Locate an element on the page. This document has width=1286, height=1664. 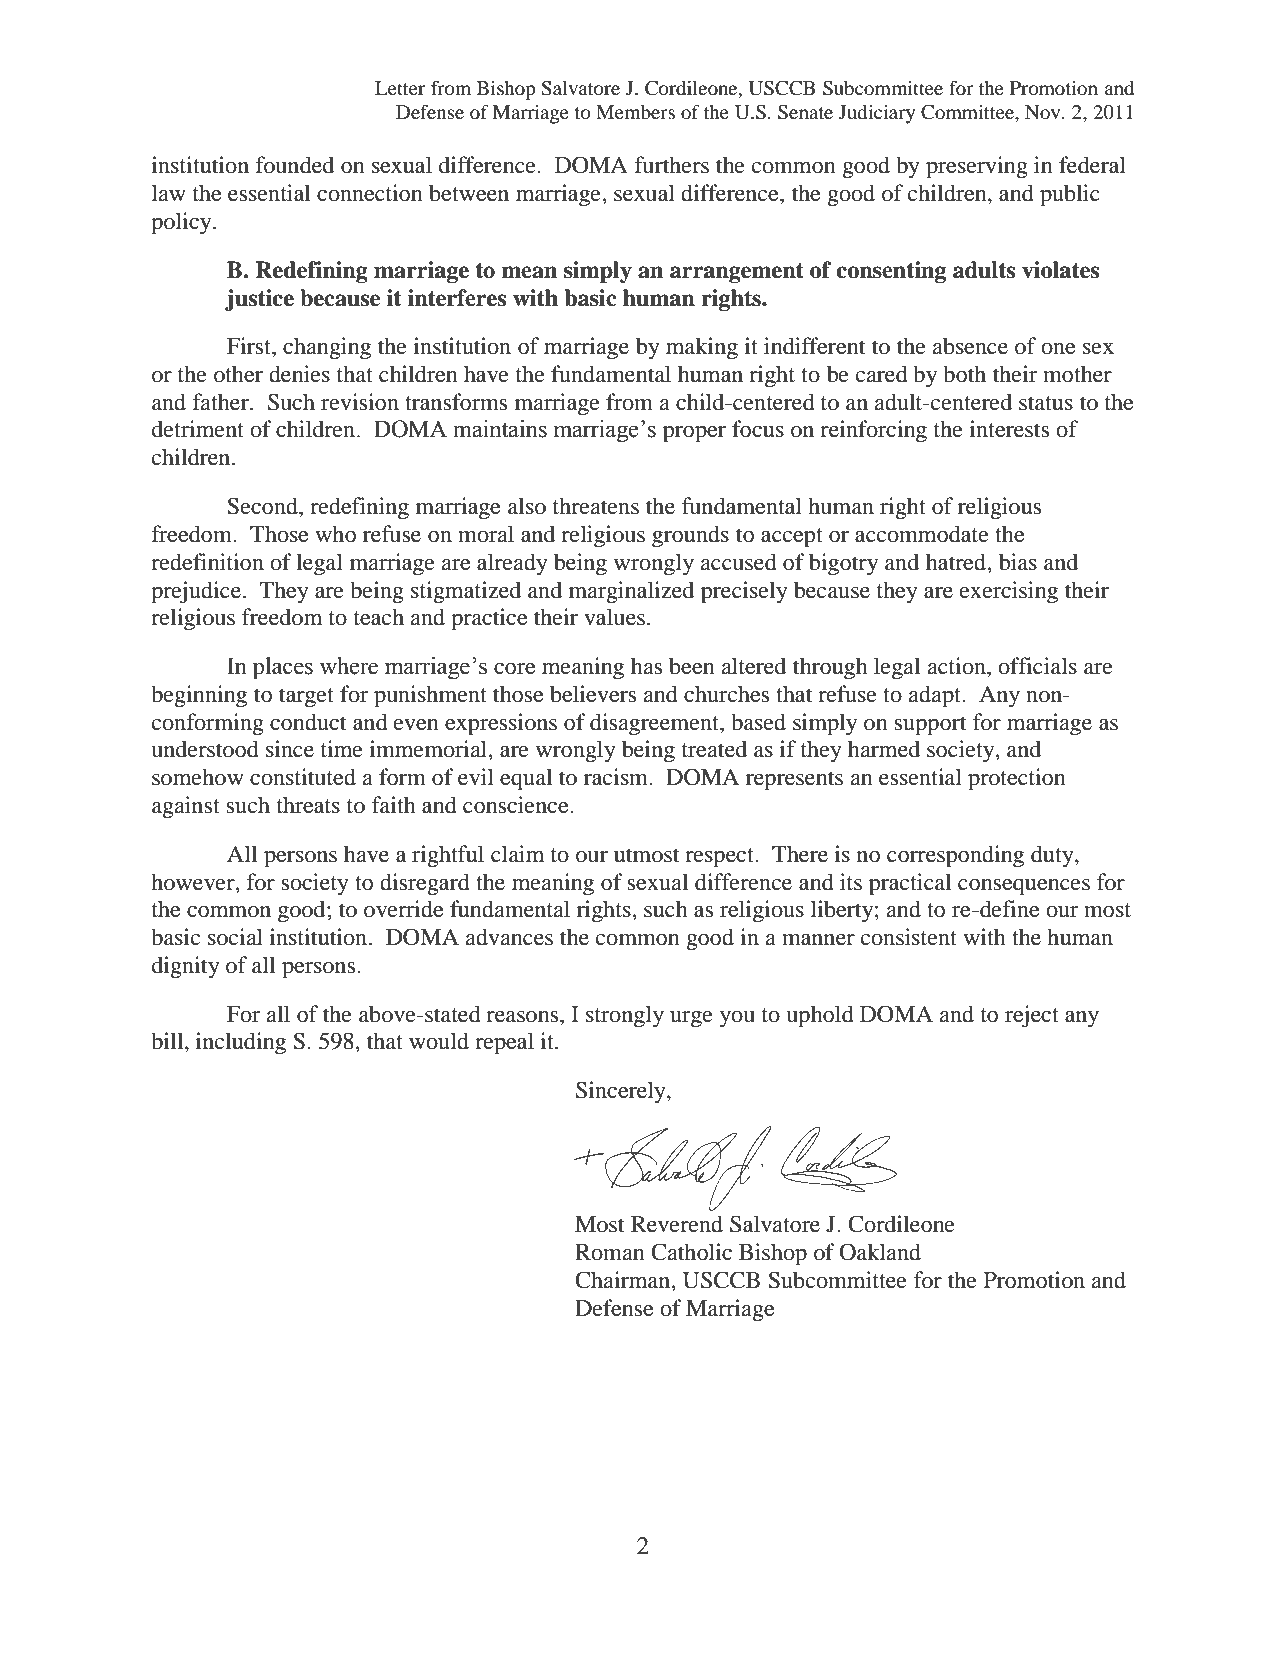
places is located at coordinates (283, 668).
